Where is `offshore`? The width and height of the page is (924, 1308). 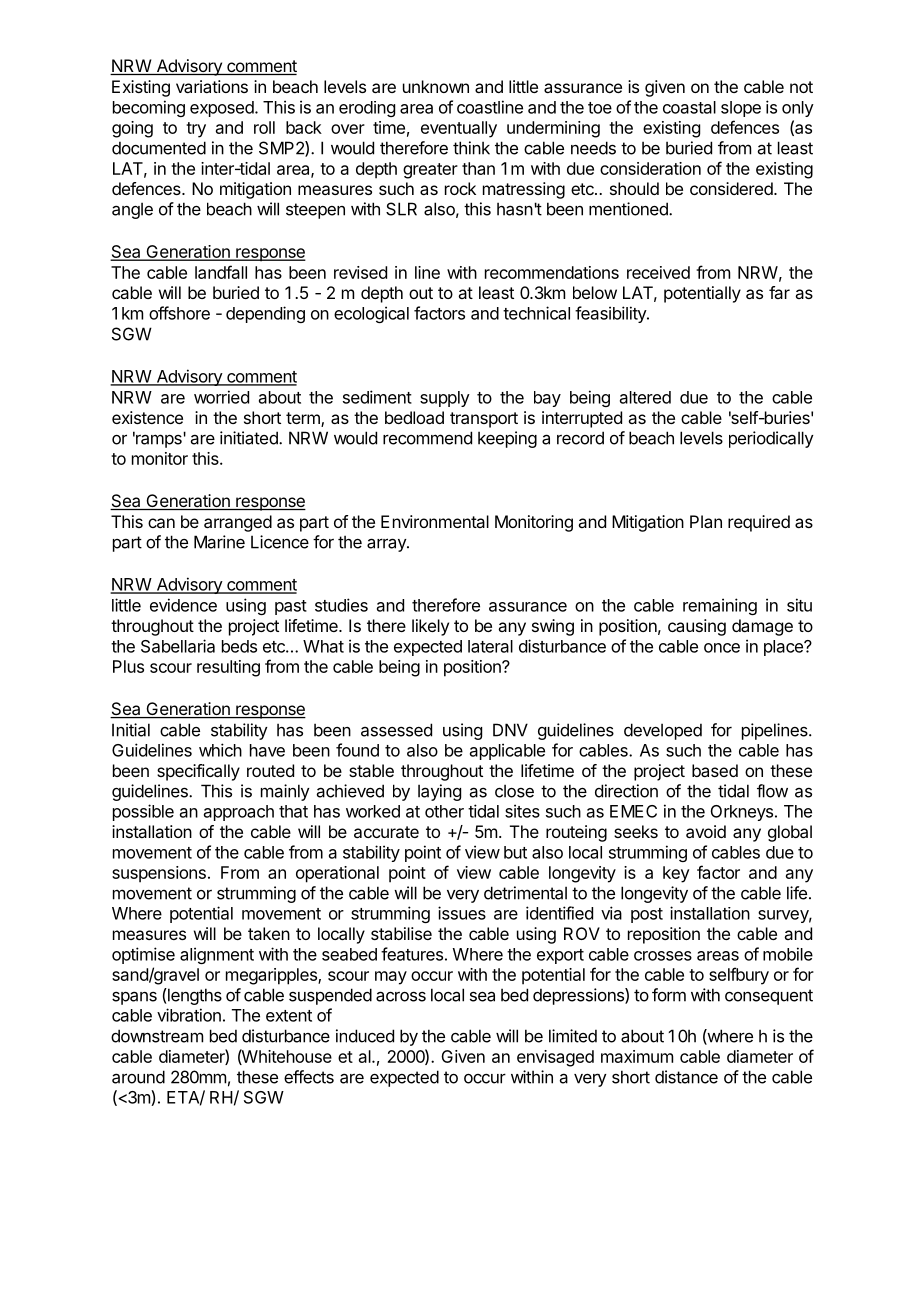 offshore is located at coordinates (179, 313).
